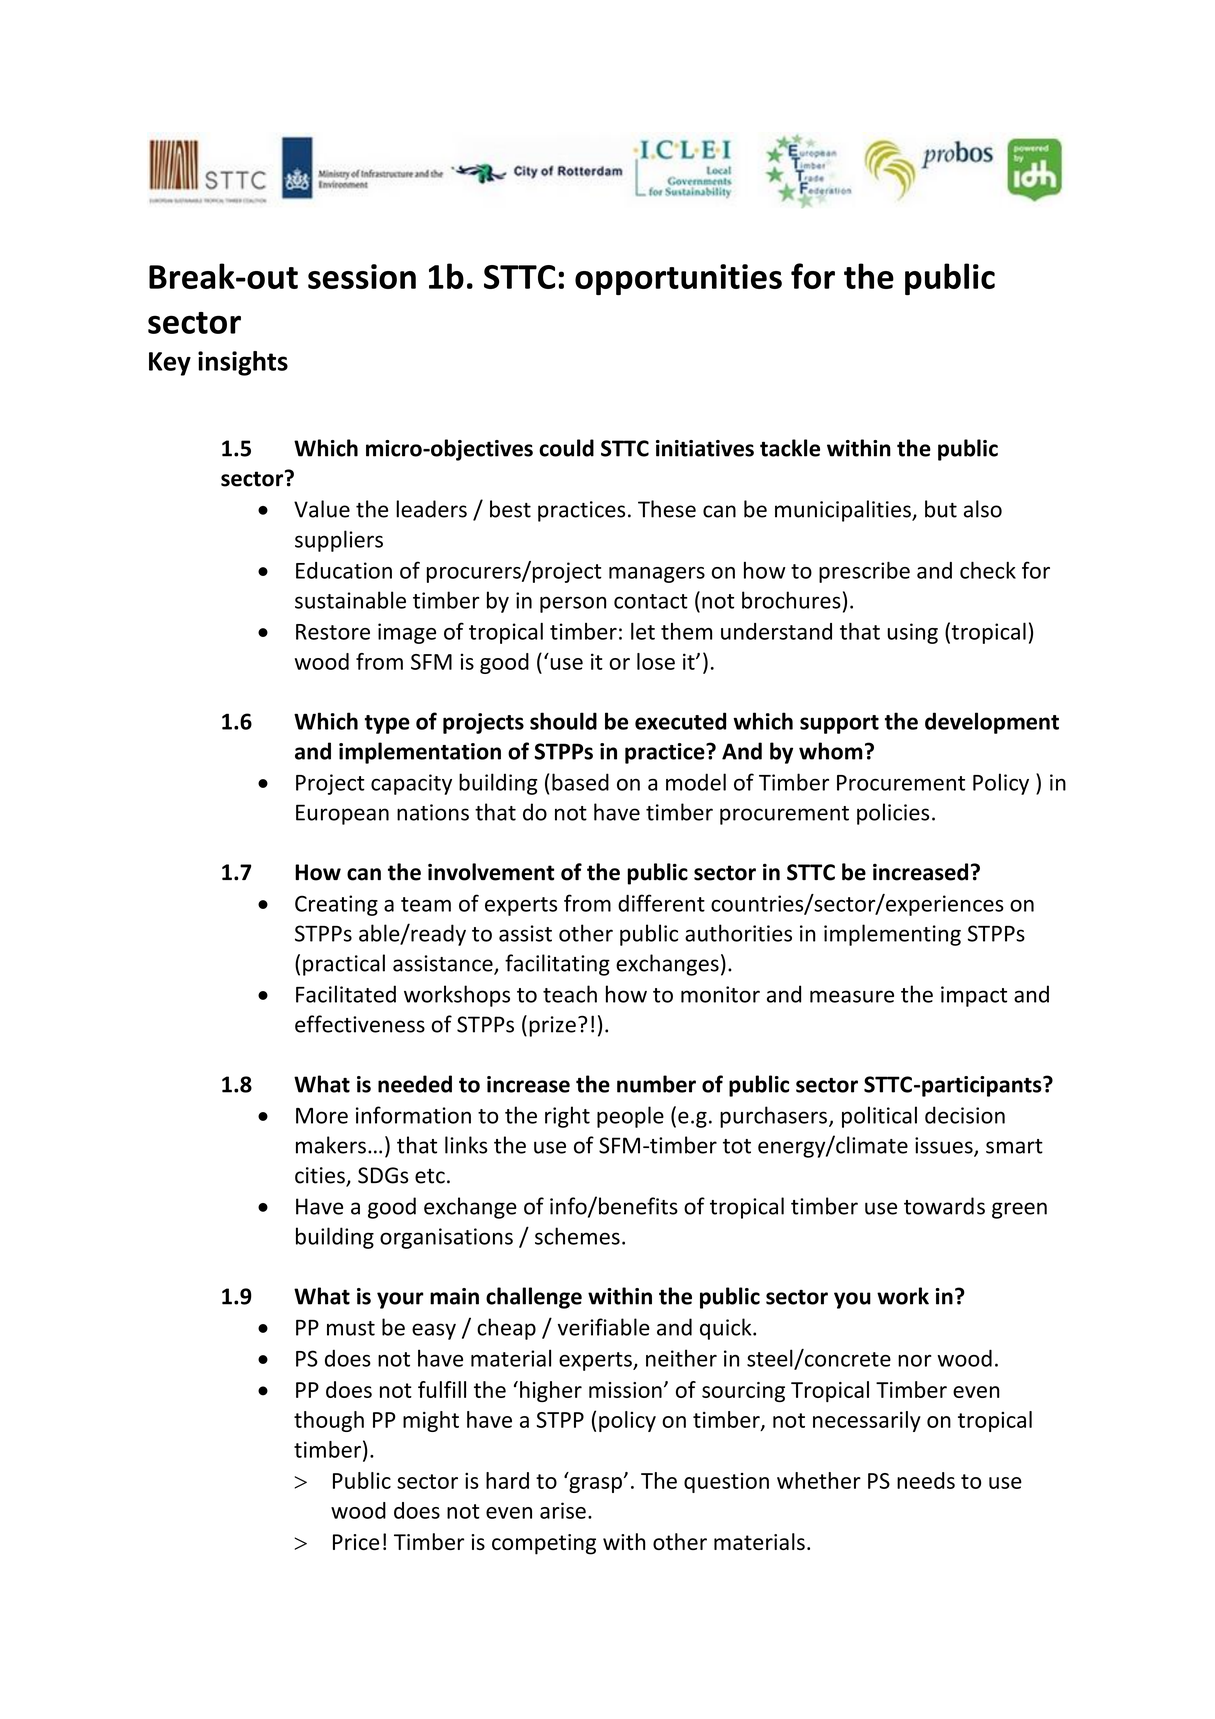 This document has width=1215, height=1719. Describe the element at coordinates (346, 994) in the document. I see `Facilitated` at that location.
